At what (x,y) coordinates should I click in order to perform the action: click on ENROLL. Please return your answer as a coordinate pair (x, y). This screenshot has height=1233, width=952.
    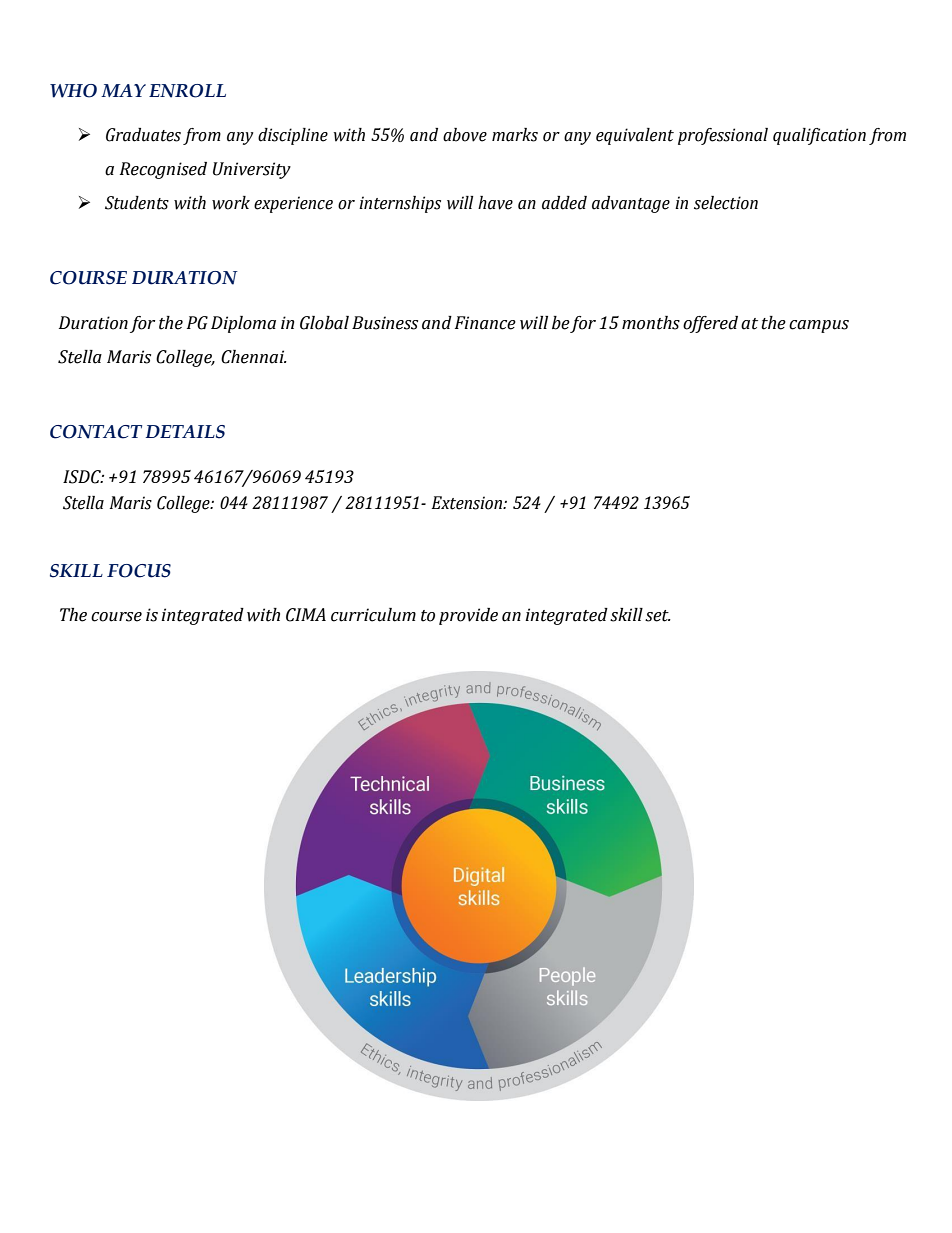
    Looking at the image, I should click on (187, 91).
